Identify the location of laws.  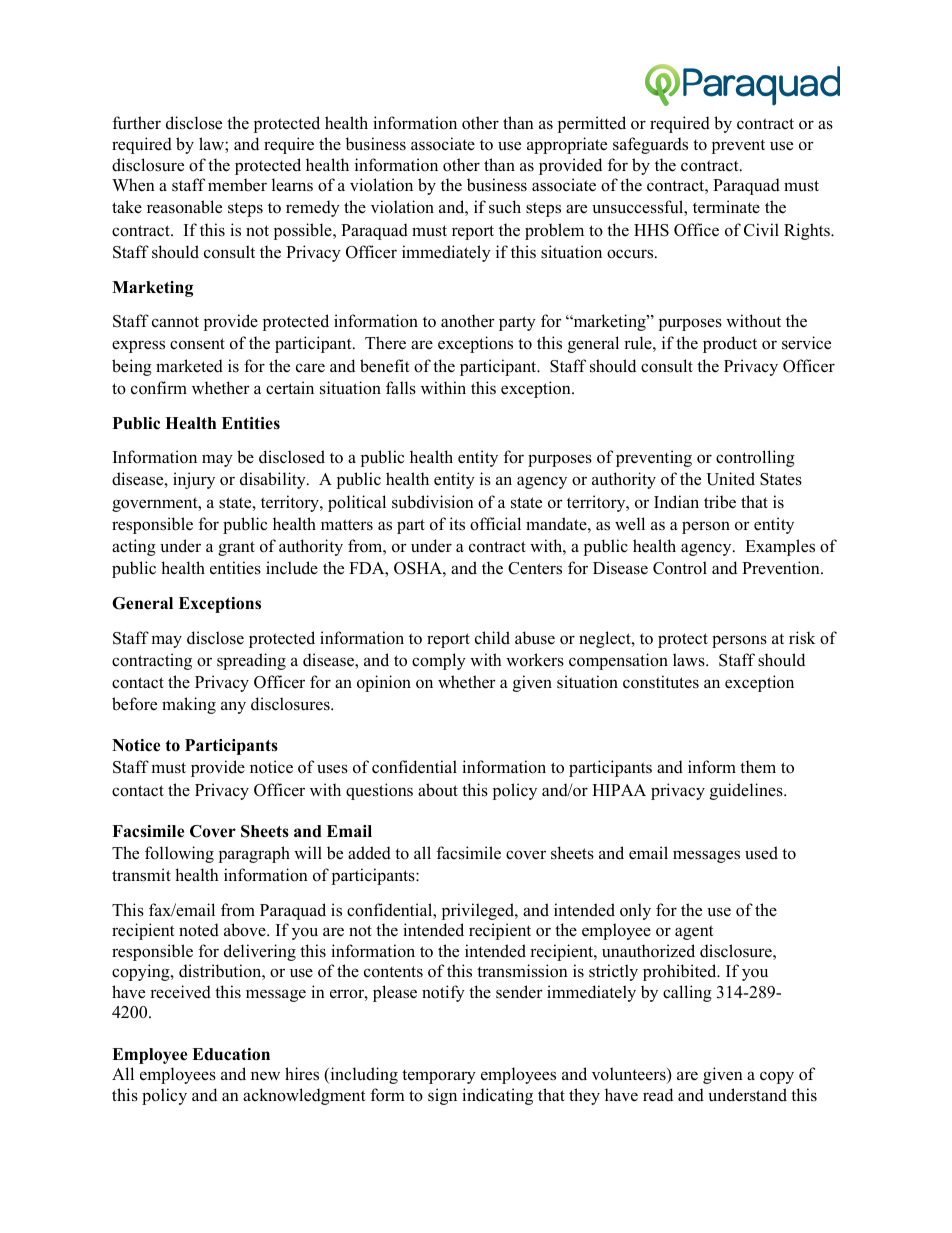
(690, 660).
